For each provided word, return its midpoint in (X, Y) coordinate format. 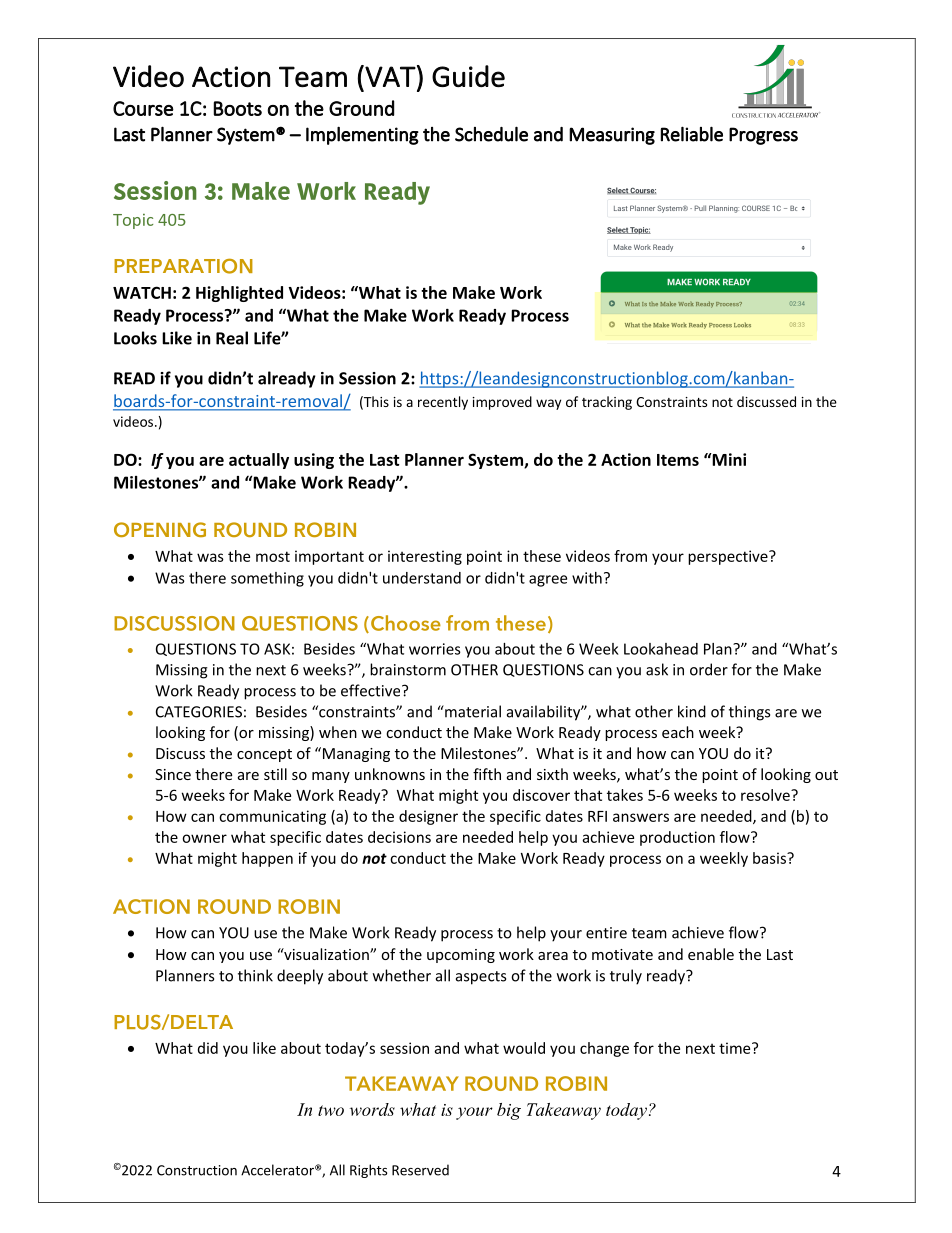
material (472, 711)
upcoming (461, 956)
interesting (425, 557)
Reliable (692, 134)
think (255, 975)
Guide (468, 76)
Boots (237, 108)
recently (443, 403)
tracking (607, 403)
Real (232, 338)
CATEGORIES (199, 712)
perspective (729, 557)
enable (711, 954)
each (678, 732)
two (331, 1110)
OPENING (160, 529)
